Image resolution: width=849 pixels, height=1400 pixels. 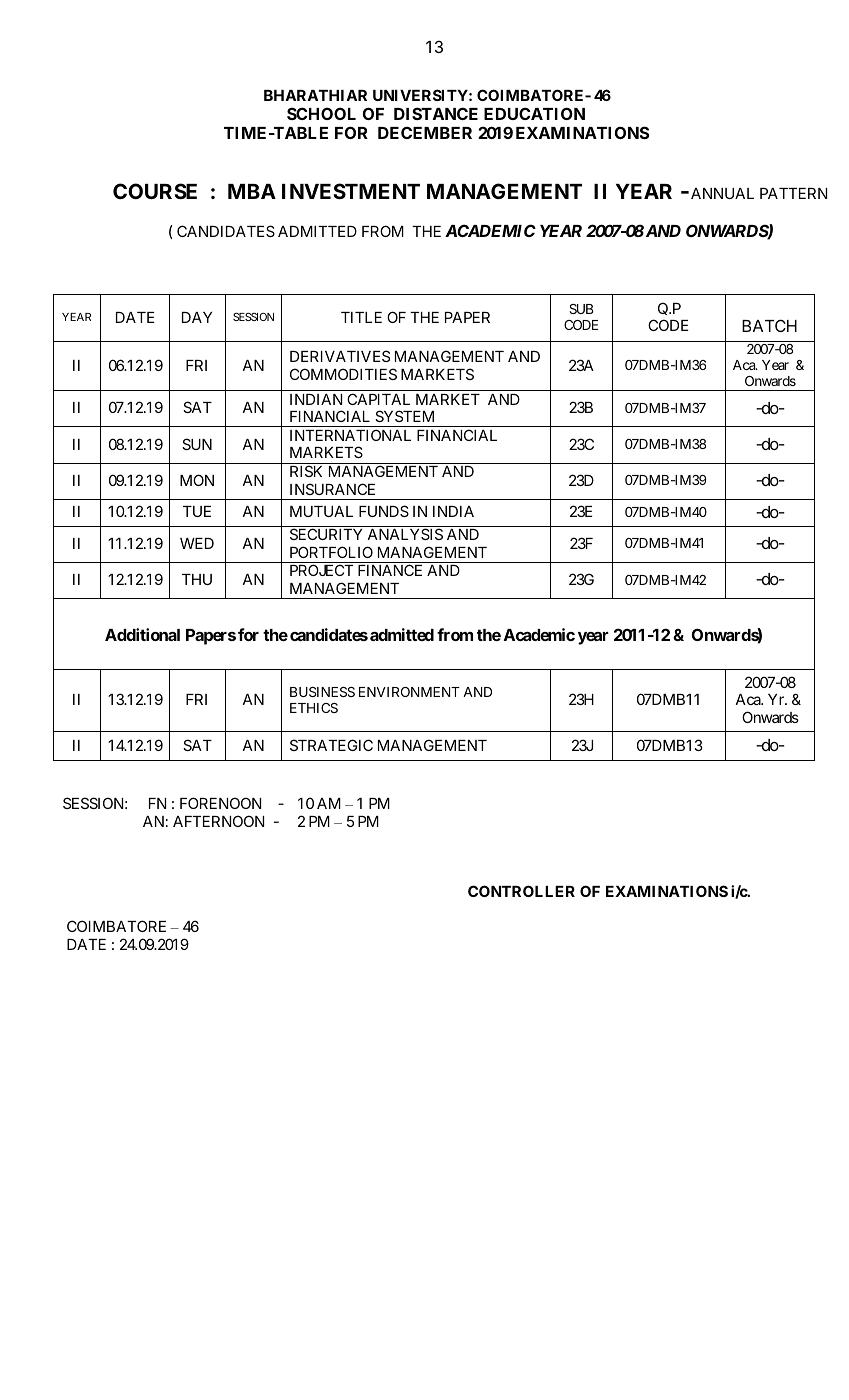 I want to click on THU, so click(x=197, y=579).
